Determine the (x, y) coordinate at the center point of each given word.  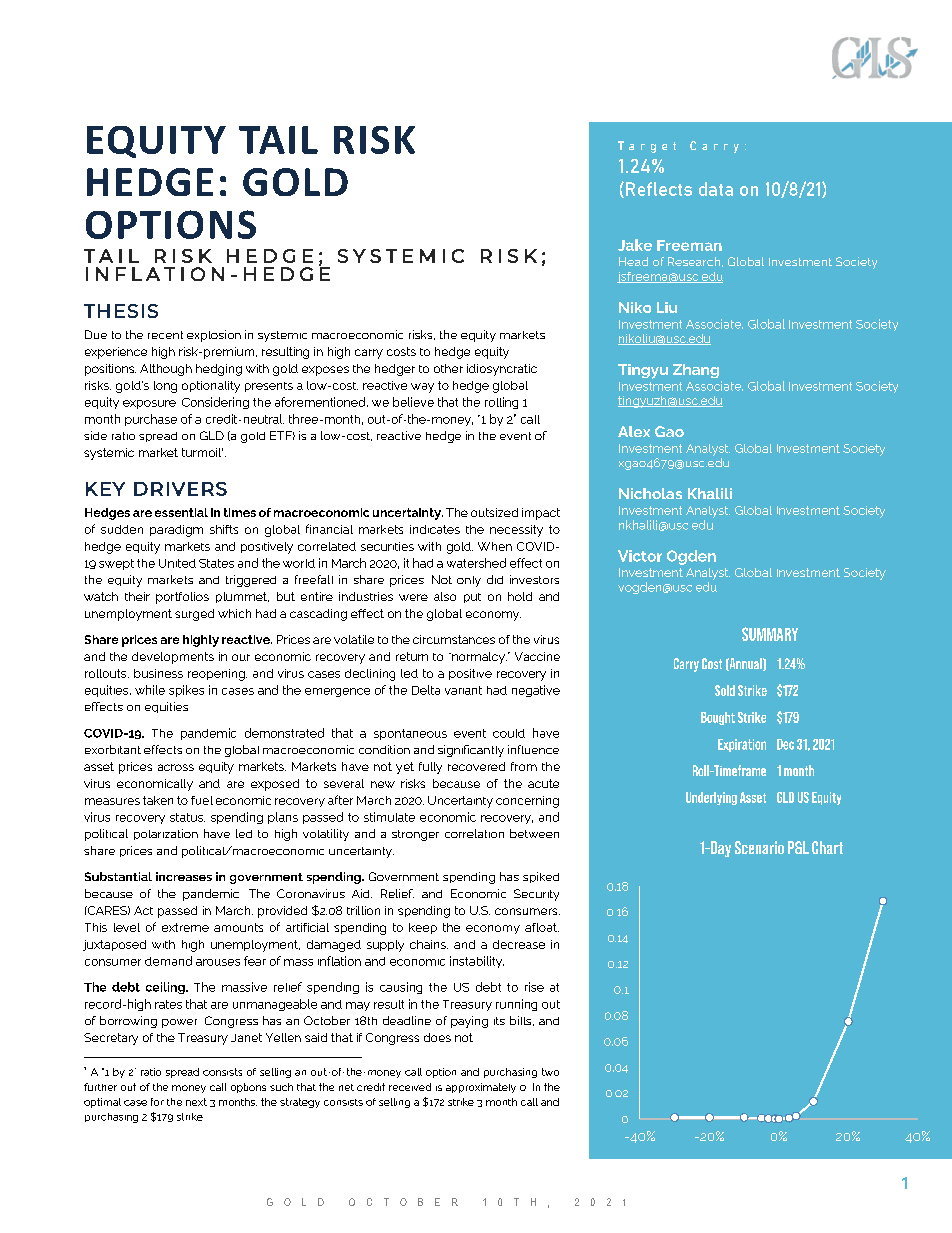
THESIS (121, 311)
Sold (725, 690)
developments (173, 658)
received (410, 1087)
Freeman (689, 245)
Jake (635, 245)
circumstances (454, 639)
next (196, 1102)
